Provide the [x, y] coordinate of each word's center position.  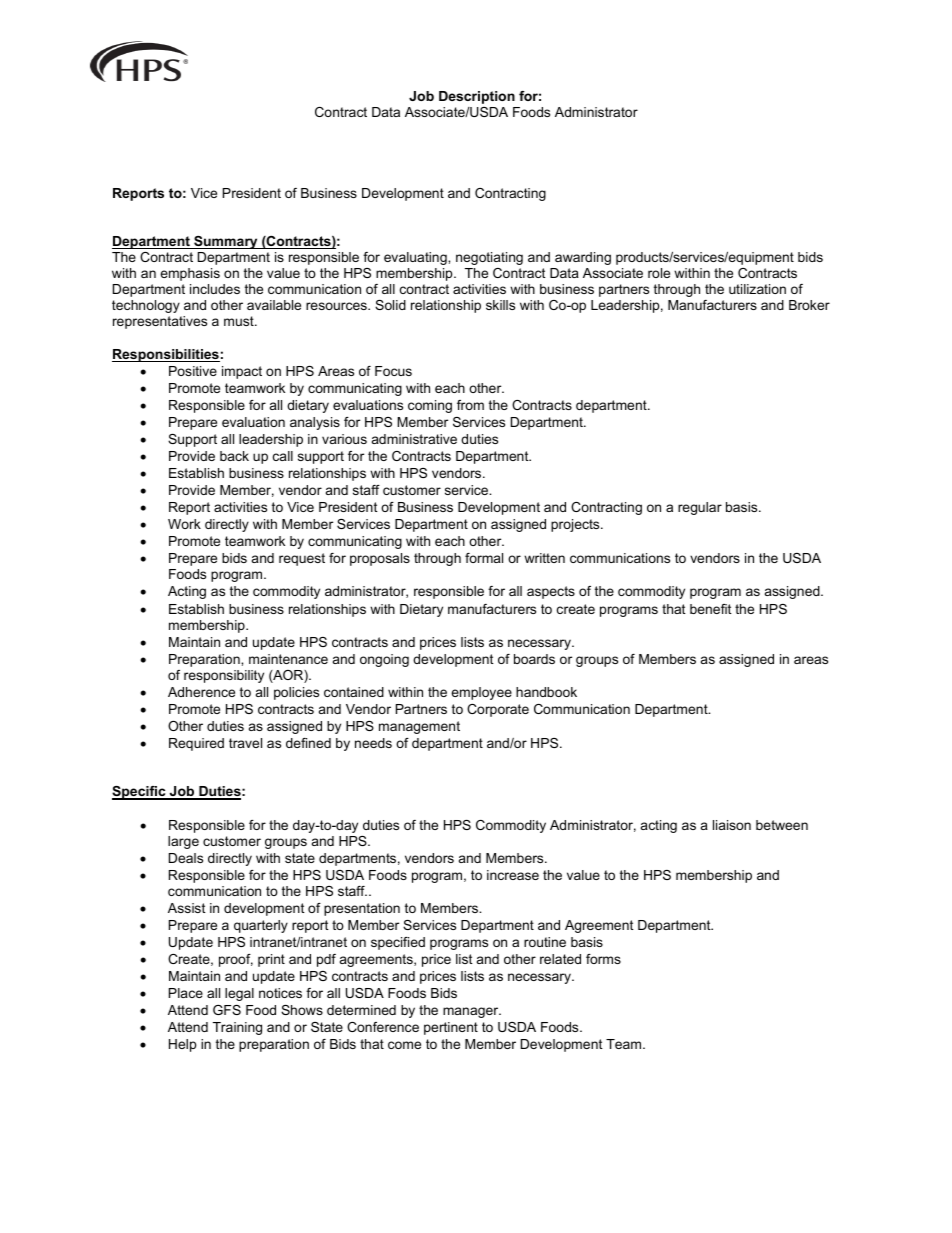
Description [477, 97]
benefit [711, 609]
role [659, 273]
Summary [226, 242]
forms [603, 959]
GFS [227, 1010]
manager [472, 1012]
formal [484, 558]
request [302, 559]
